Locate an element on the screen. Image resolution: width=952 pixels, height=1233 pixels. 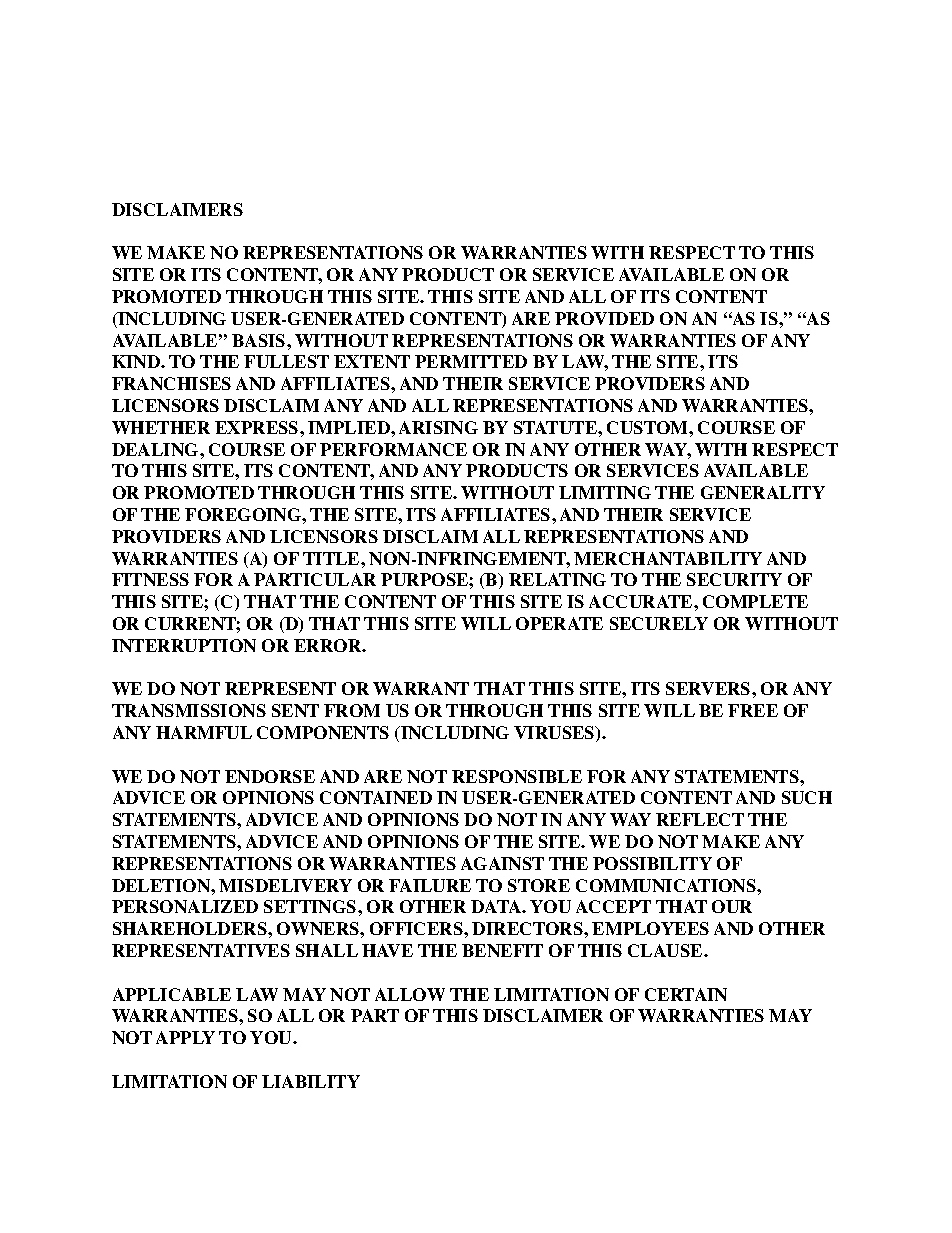
PERMITTED is located at coordinates (471, 361).
